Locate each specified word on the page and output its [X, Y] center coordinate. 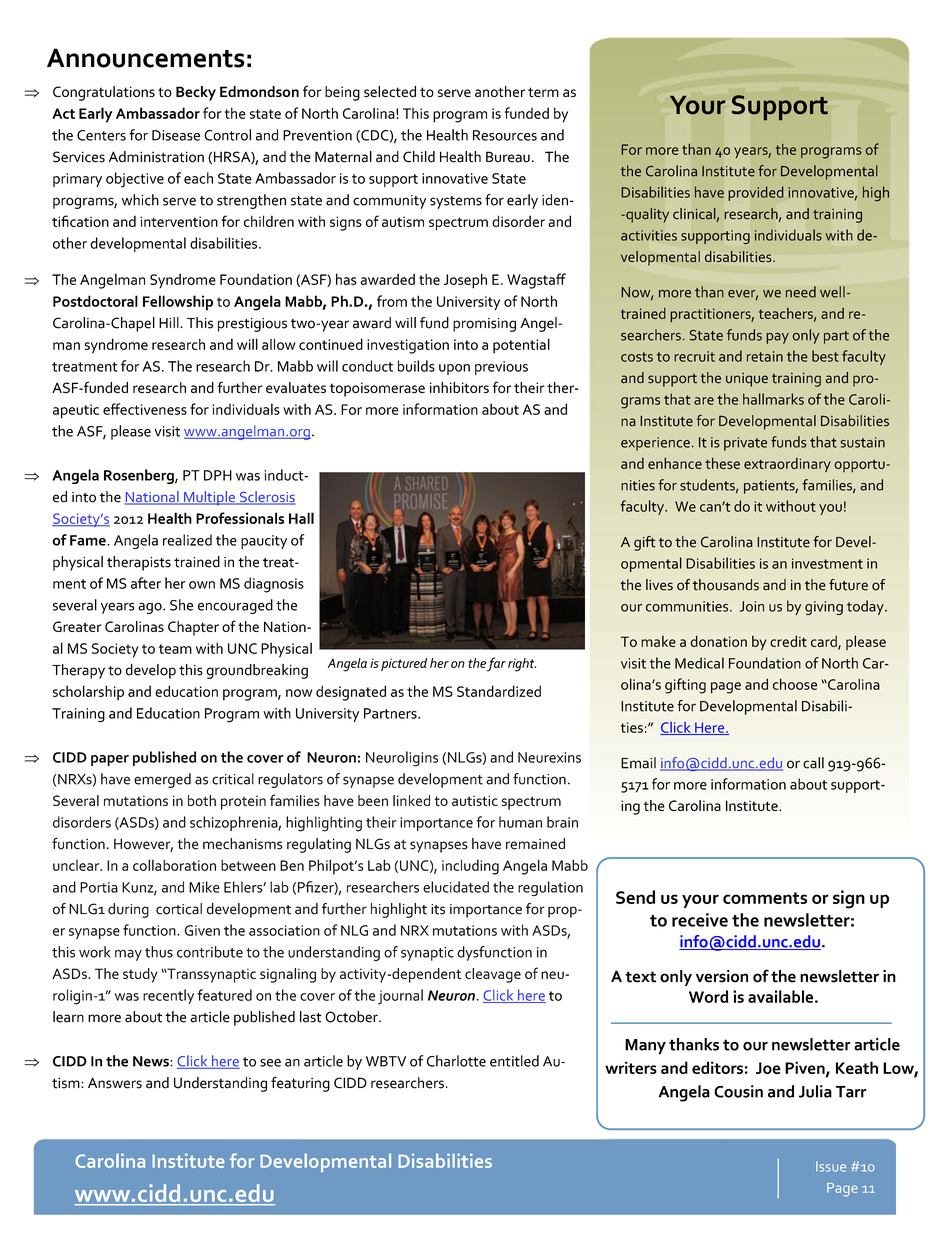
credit [788, 641]
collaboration [174, 865]
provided [756, 193]
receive [700, 920]
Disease [176, 135]
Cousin [738, 1091]
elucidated [456, 887]
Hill [170, 322]
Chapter [193, 628]
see [270, 1063]
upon [454, 369]
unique [747, 380]
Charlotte [456, 1061]
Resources [505, 135]
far [496, 664]
